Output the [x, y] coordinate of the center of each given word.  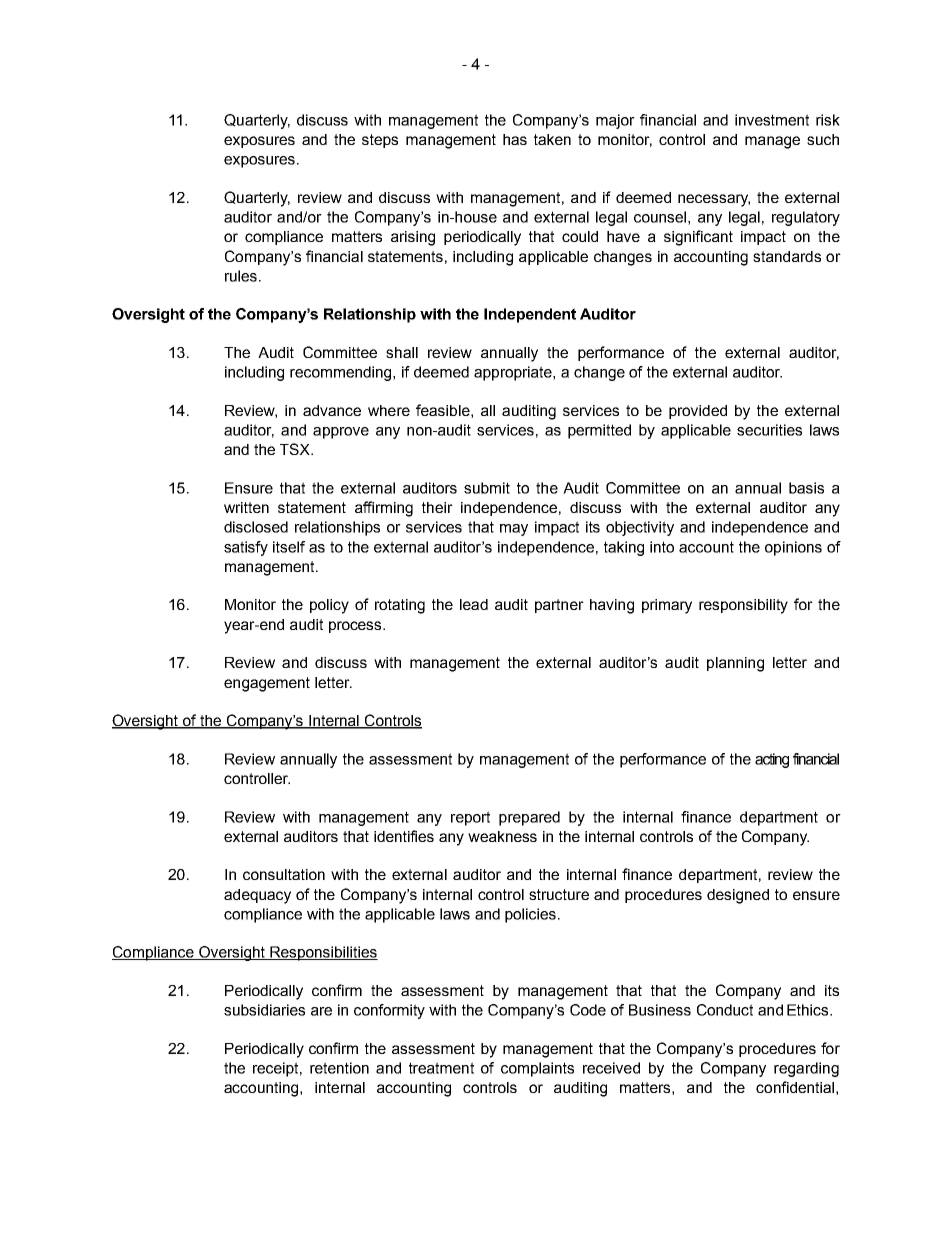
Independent [530, 315]
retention [339, 1068]
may [514, 530]
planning [735, 664]
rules [242, 276]
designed [738, 896]
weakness [502, 836]
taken [552, 139]
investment [772, 120]
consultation [284, 874]
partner [559, 606]
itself [289, 547]
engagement [267, 684]
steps [380, 141]
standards [787, 256]
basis [806, 488]
